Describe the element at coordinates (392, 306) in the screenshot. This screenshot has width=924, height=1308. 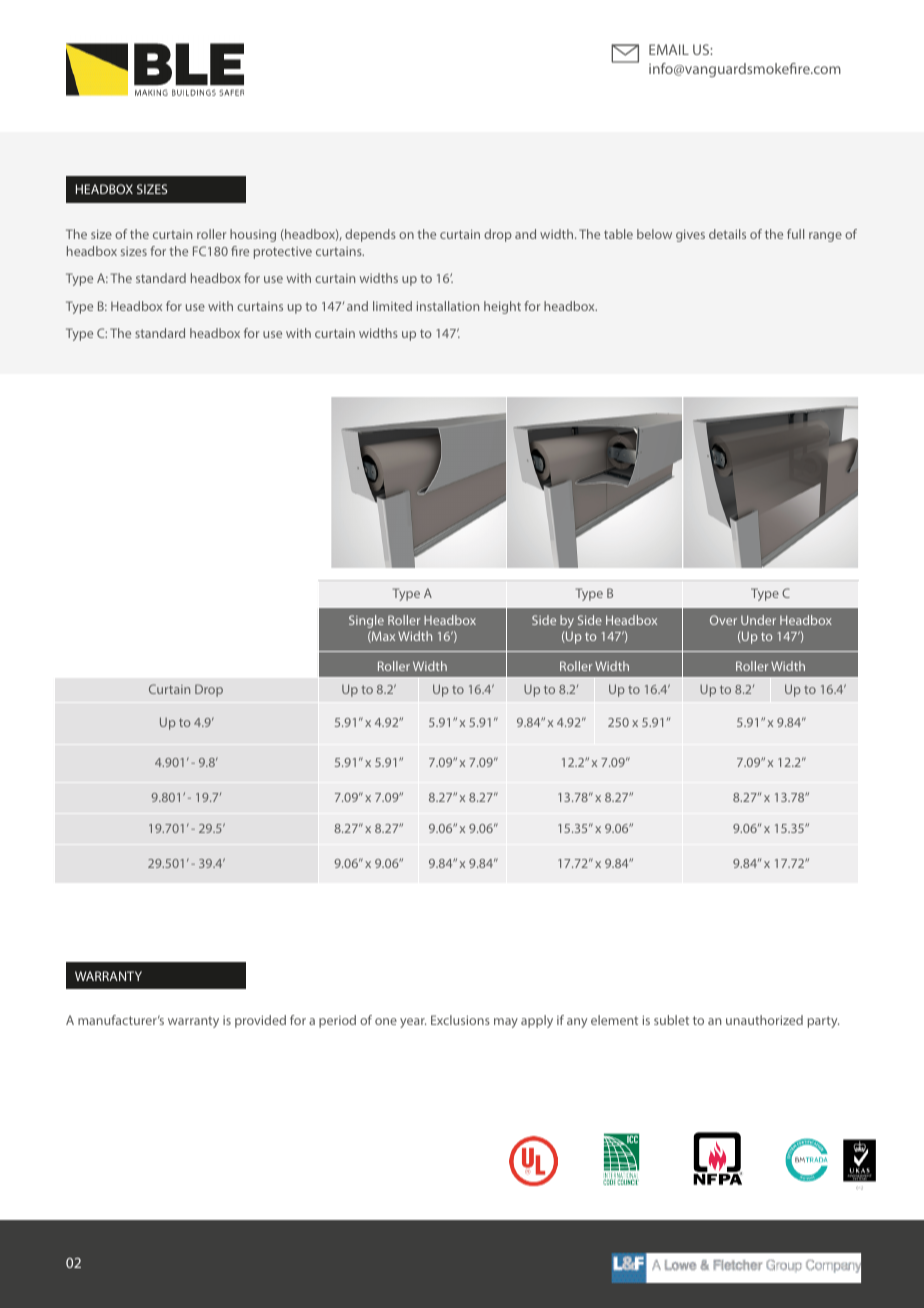
I see `limited` at that location.
